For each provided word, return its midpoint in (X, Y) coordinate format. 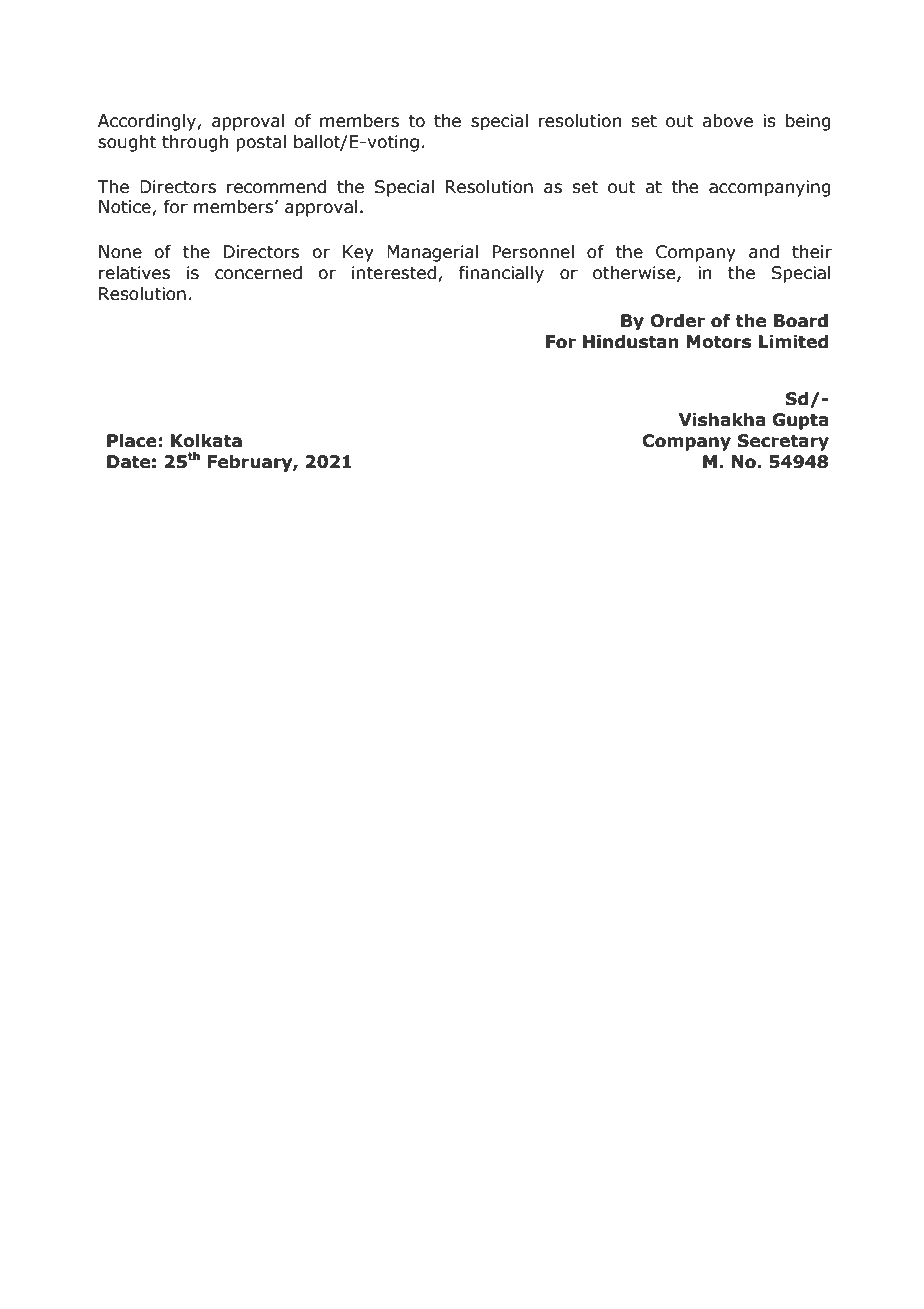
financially (501, 274)
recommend (276, 187)
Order (677, 321)
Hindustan (631, 342)
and (764, 252)
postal (261, 143)
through (195, 143)
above (727, 121)
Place (132, 441)
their (812, 252)
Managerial (432, 253)
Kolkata (206, 441)
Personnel (533, 252)
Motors (719, 342)
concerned (258, 273)
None (120, 252)
